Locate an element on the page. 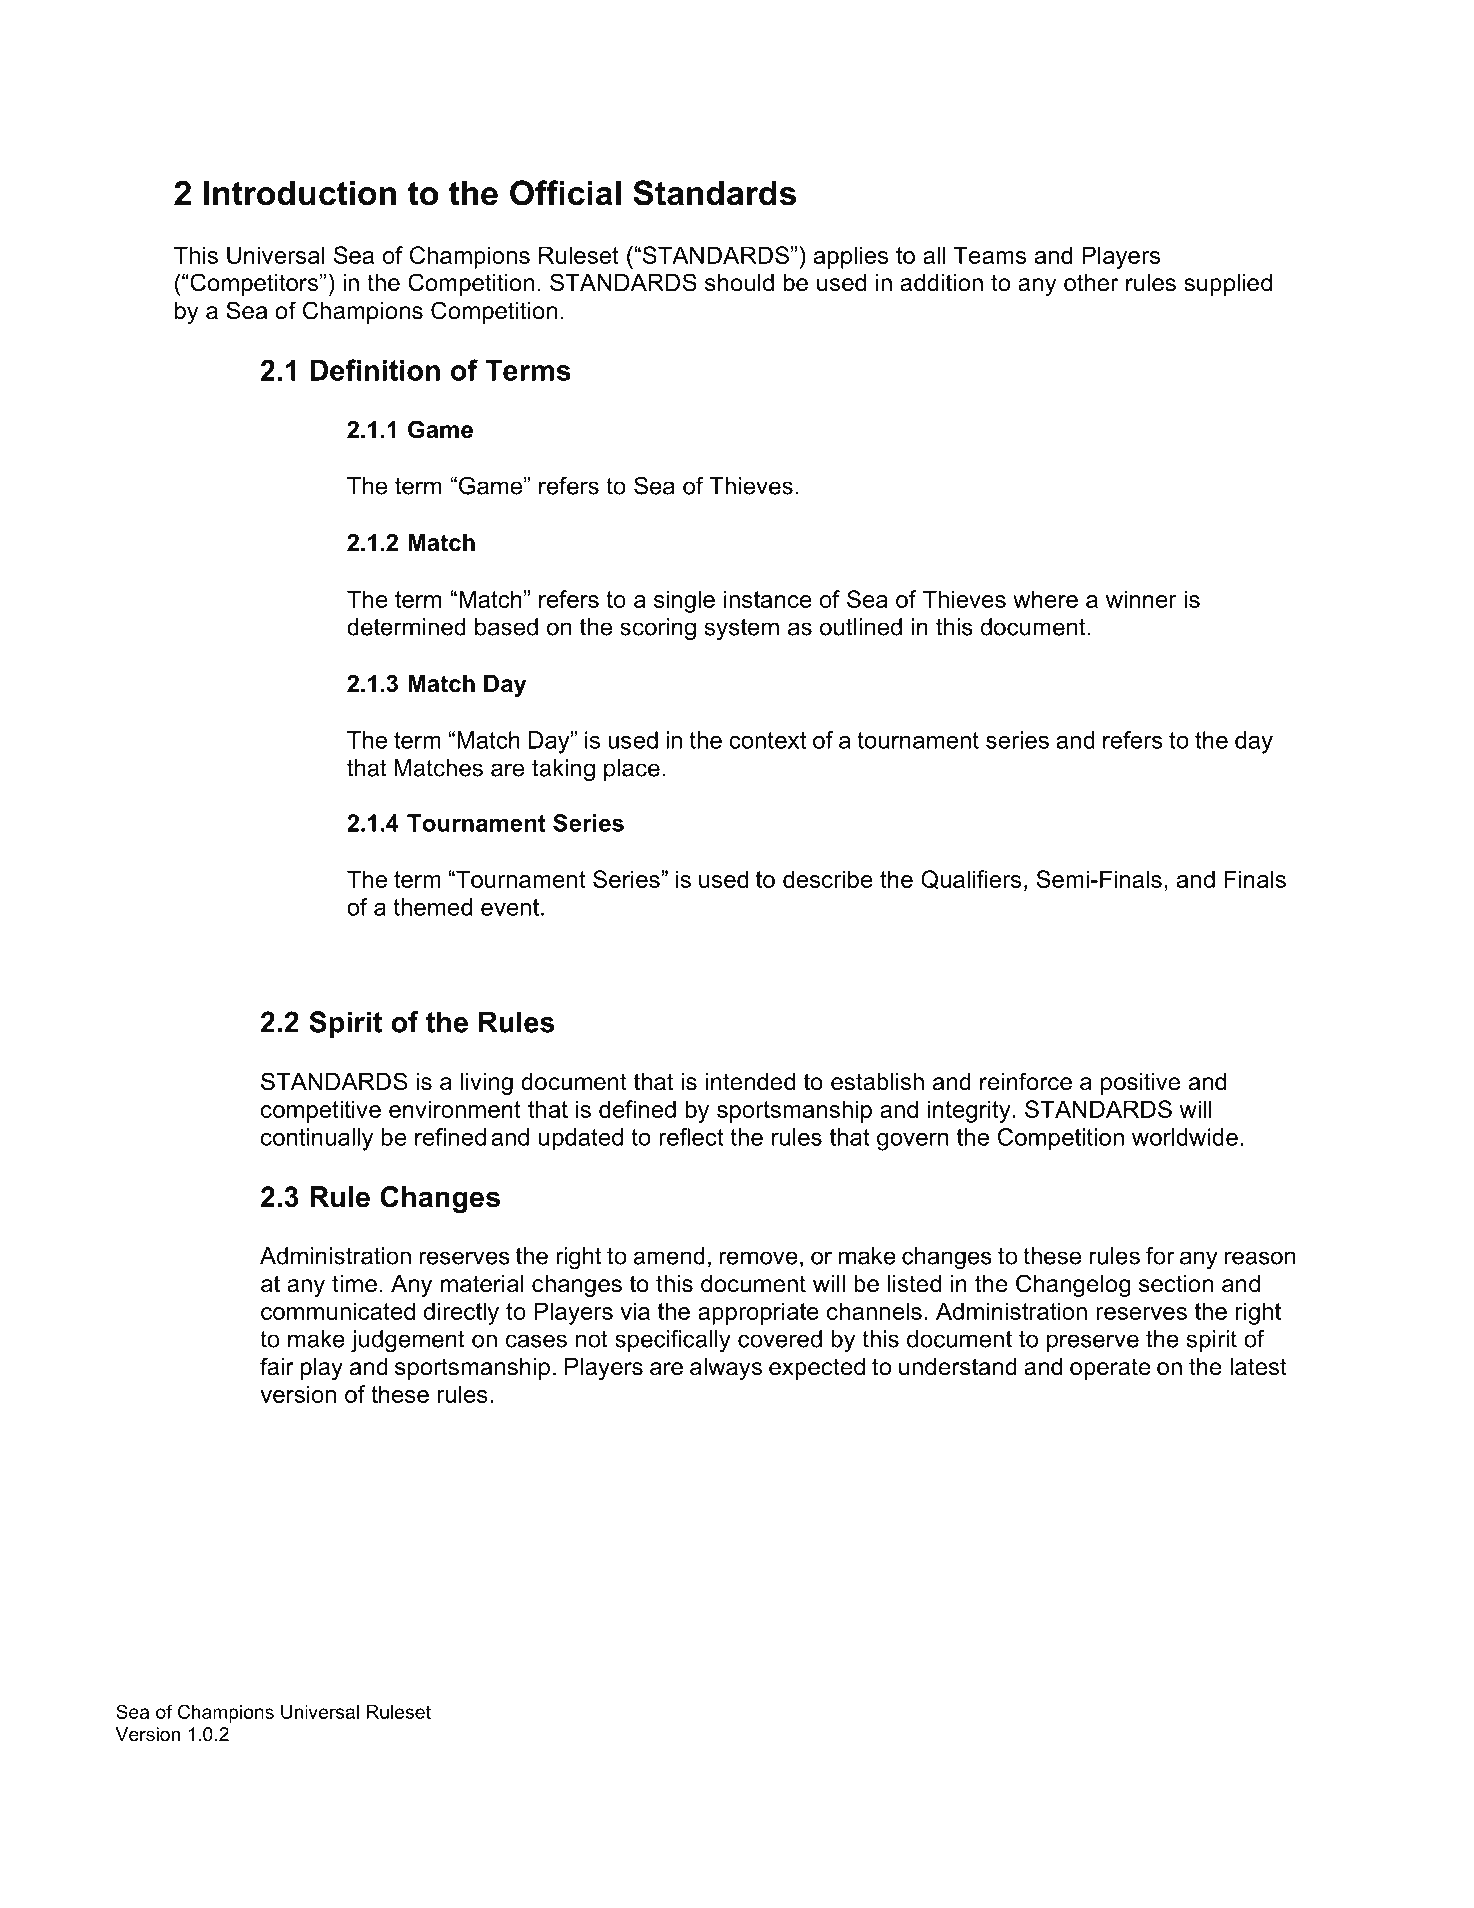 The width and height of the page is (1474, 1908). other is located at coordinates (1091, 283).
